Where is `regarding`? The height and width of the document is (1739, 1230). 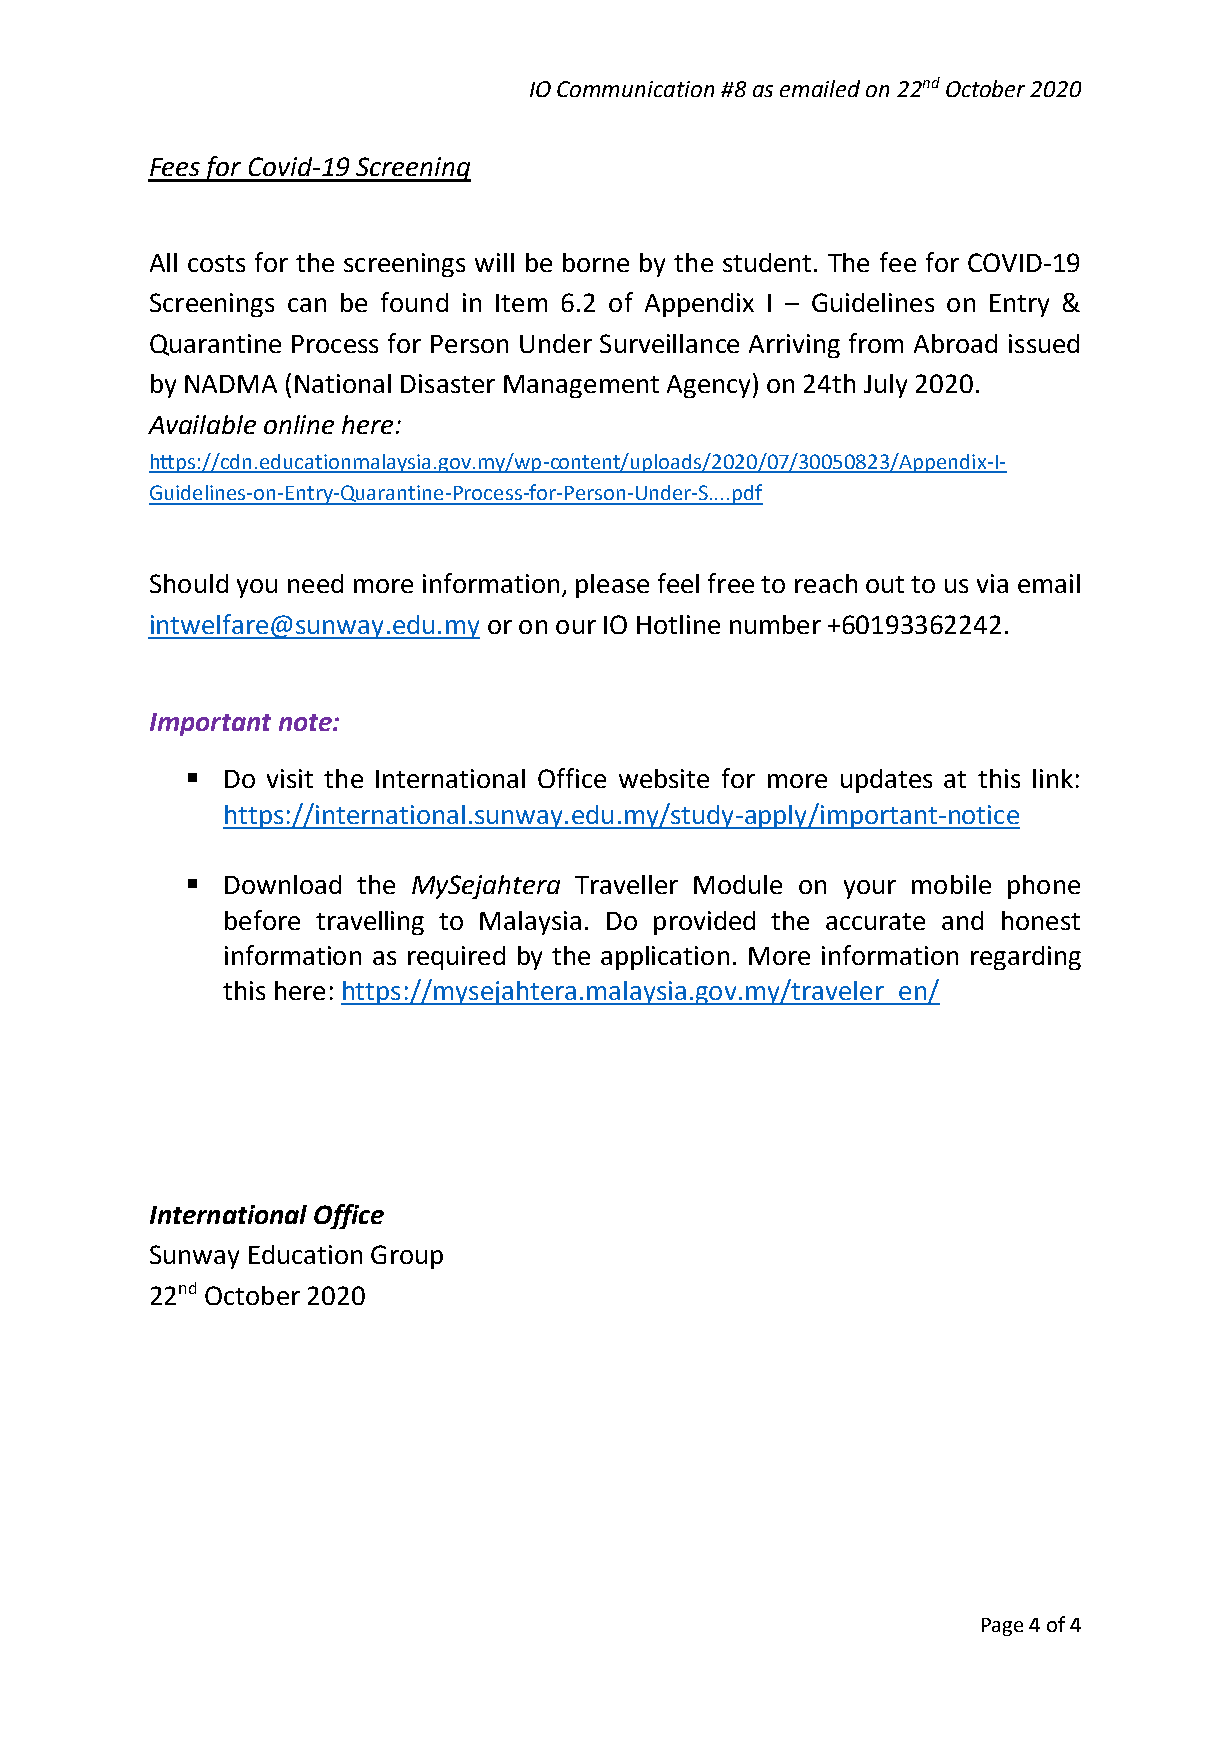 regarding is located at coordinates (1026, 958).
